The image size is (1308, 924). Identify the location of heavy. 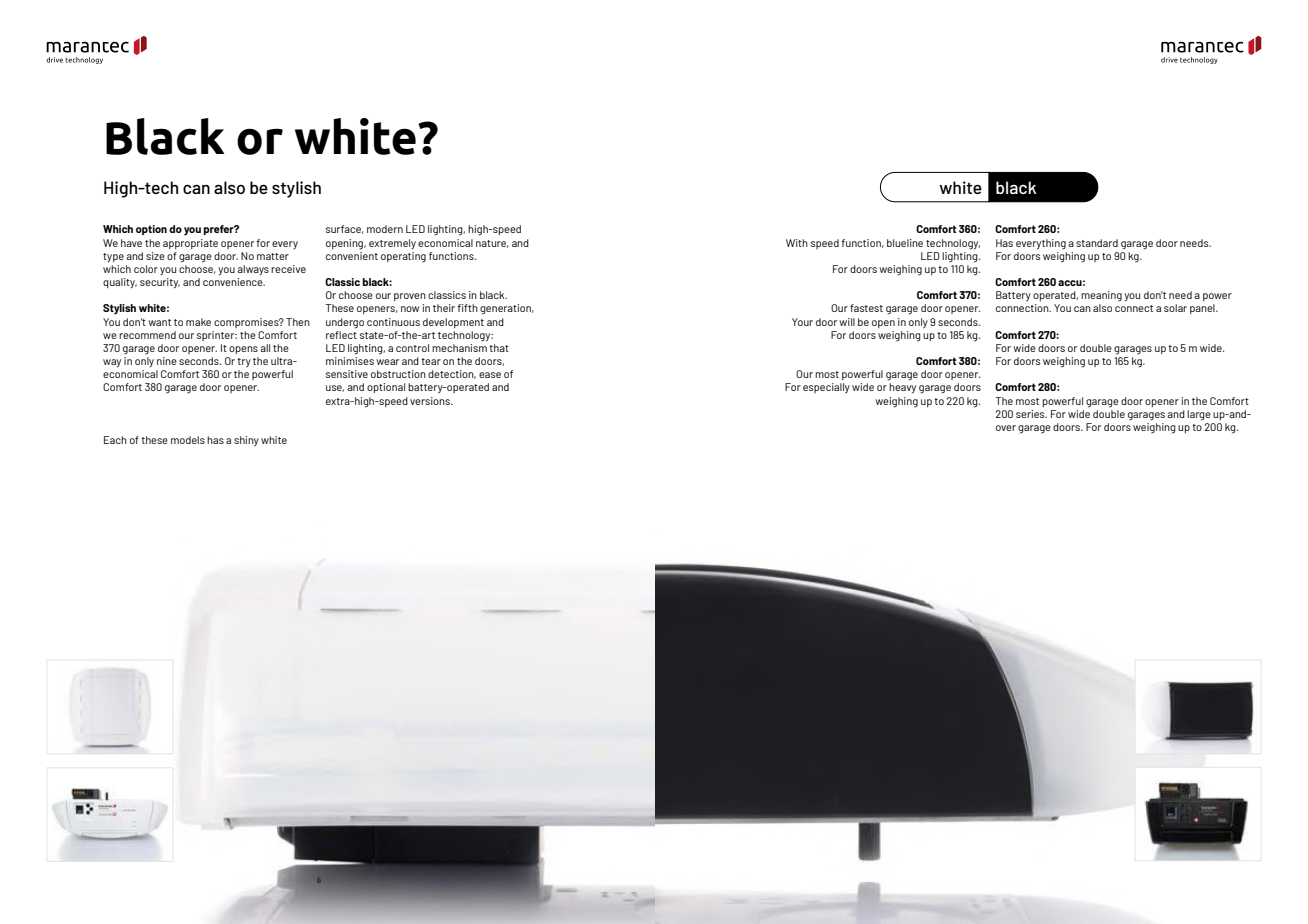
(902, 388).
